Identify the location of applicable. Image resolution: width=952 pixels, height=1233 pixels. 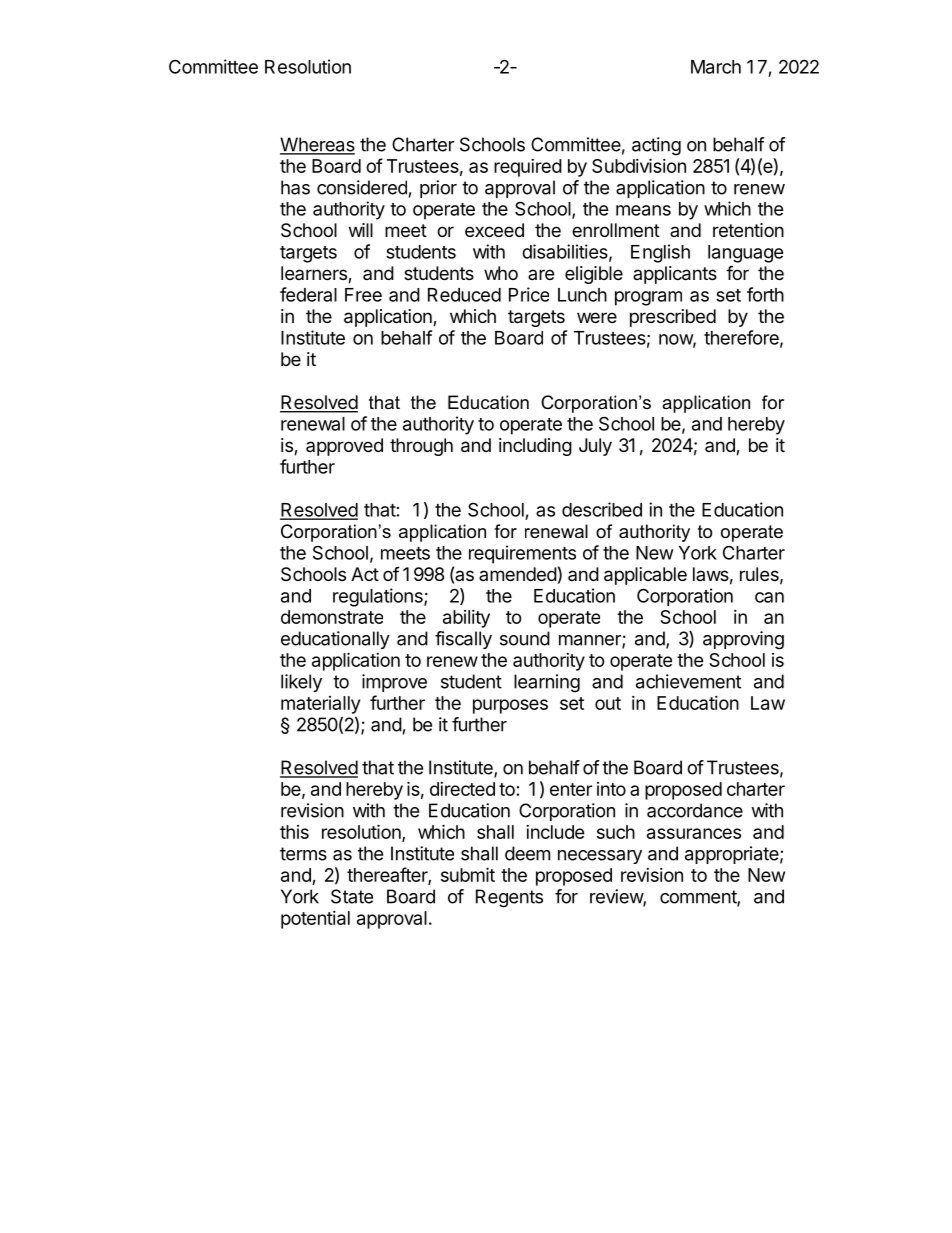
(645, 576).
